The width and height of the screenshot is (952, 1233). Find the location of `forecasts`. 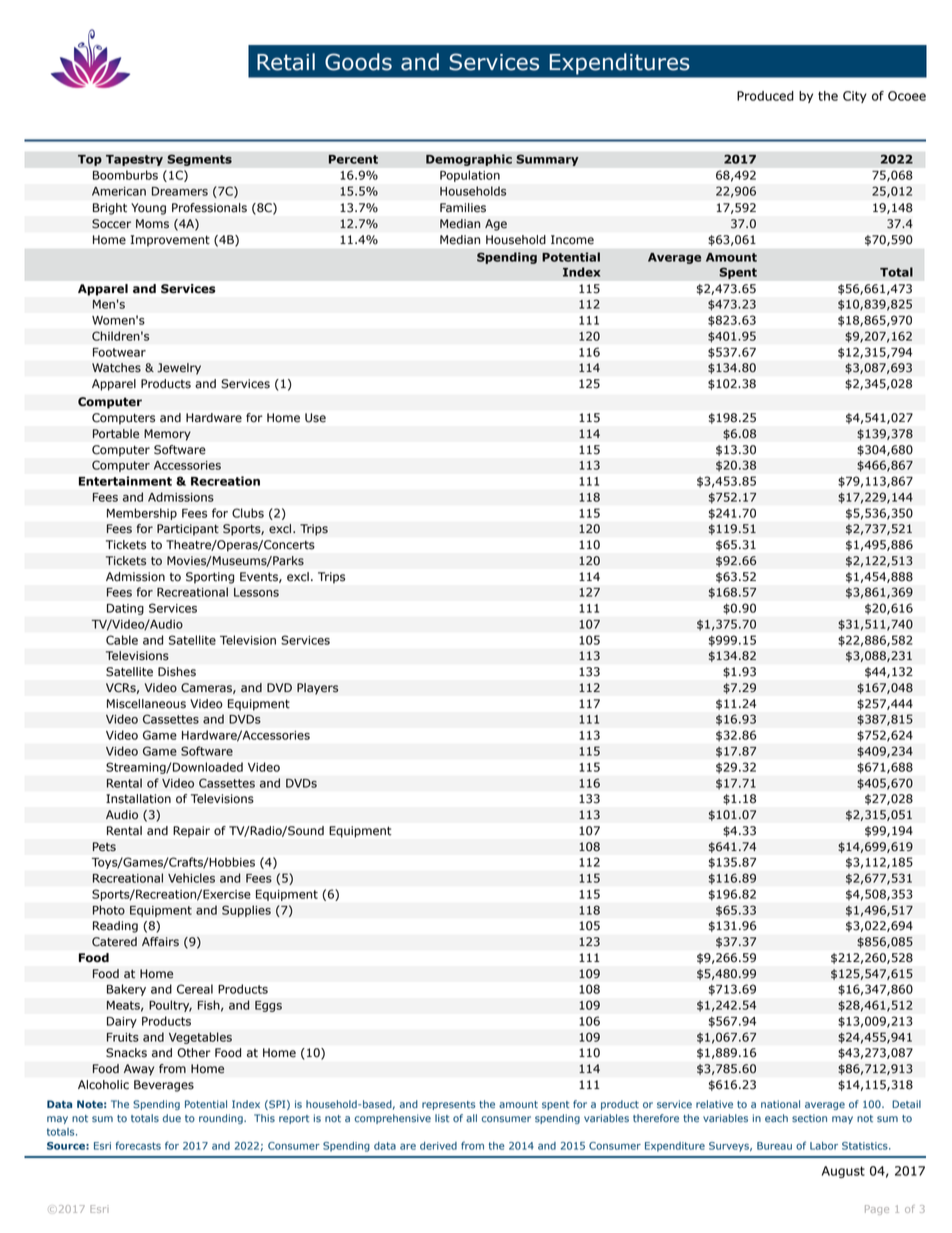

forecasts is located at coordinates (138, 1145).
